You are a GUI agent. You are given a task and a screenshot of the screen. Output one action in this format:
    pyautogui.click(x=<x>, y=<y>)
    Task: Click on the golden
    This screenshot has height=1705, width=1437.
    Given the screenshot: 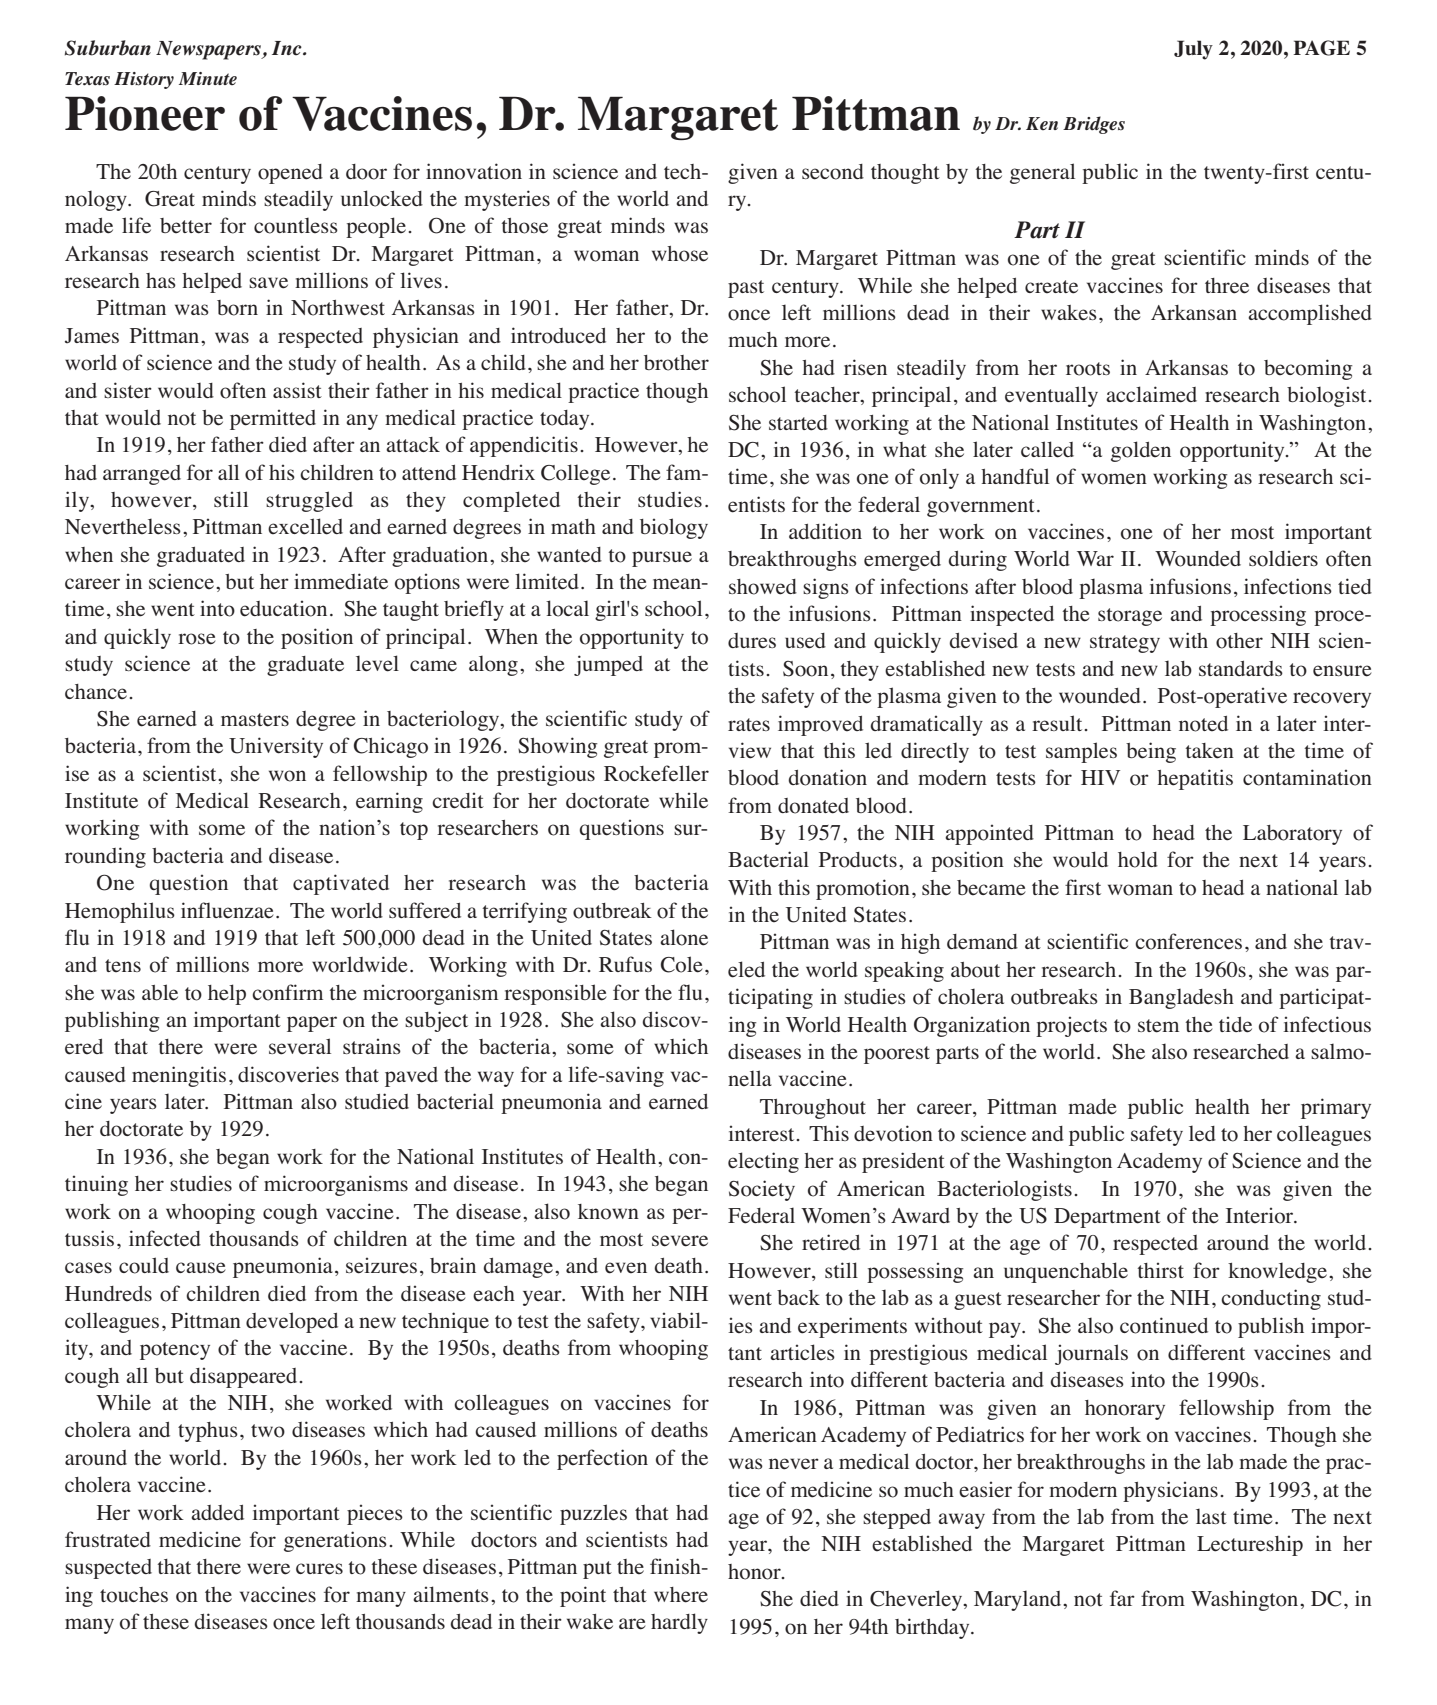 What is the action you would take?
    pyautogui.click(x=1141, y=451)
